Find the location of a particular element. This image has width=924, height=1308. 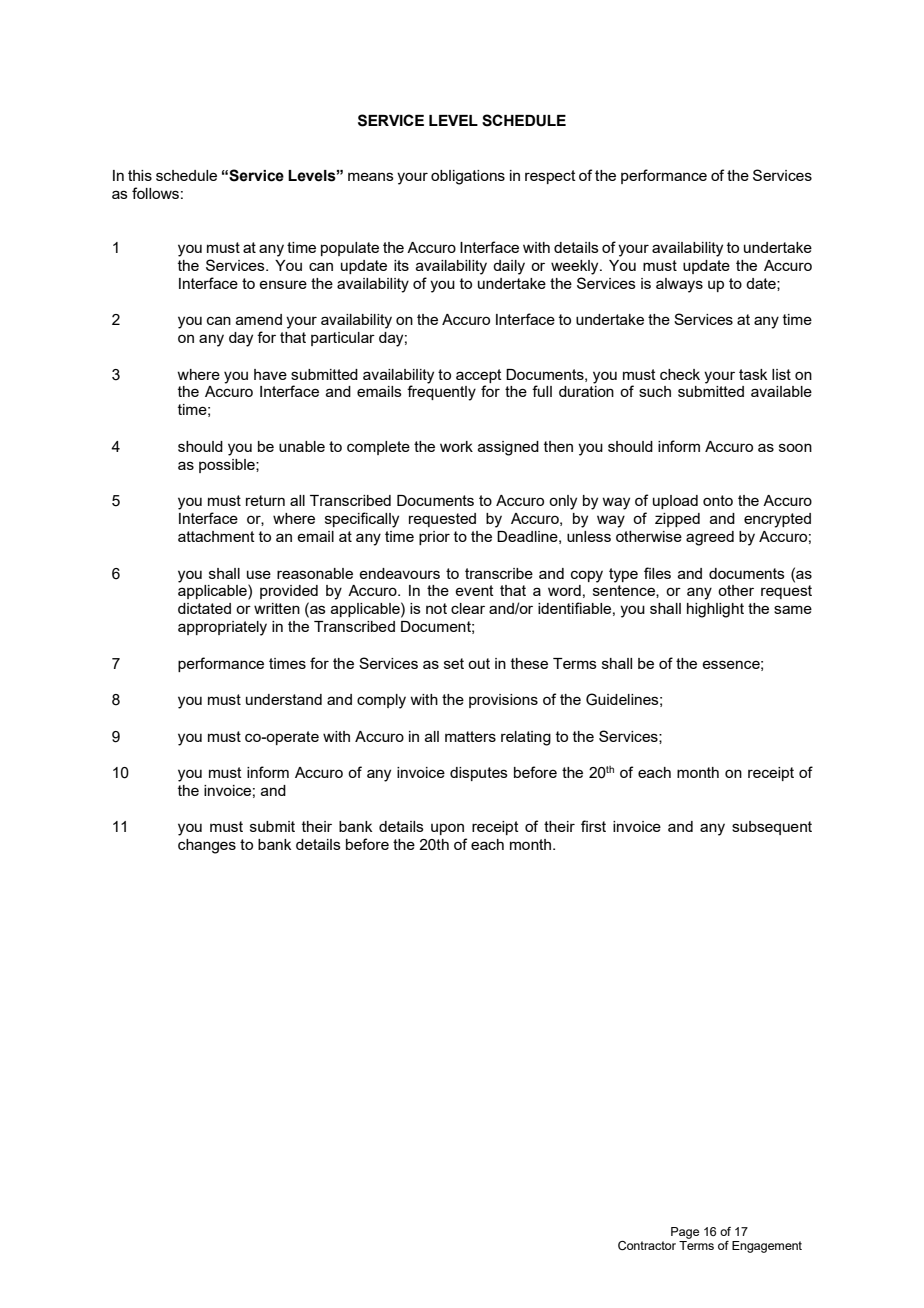

changes is located at coordinates (207, 846).
